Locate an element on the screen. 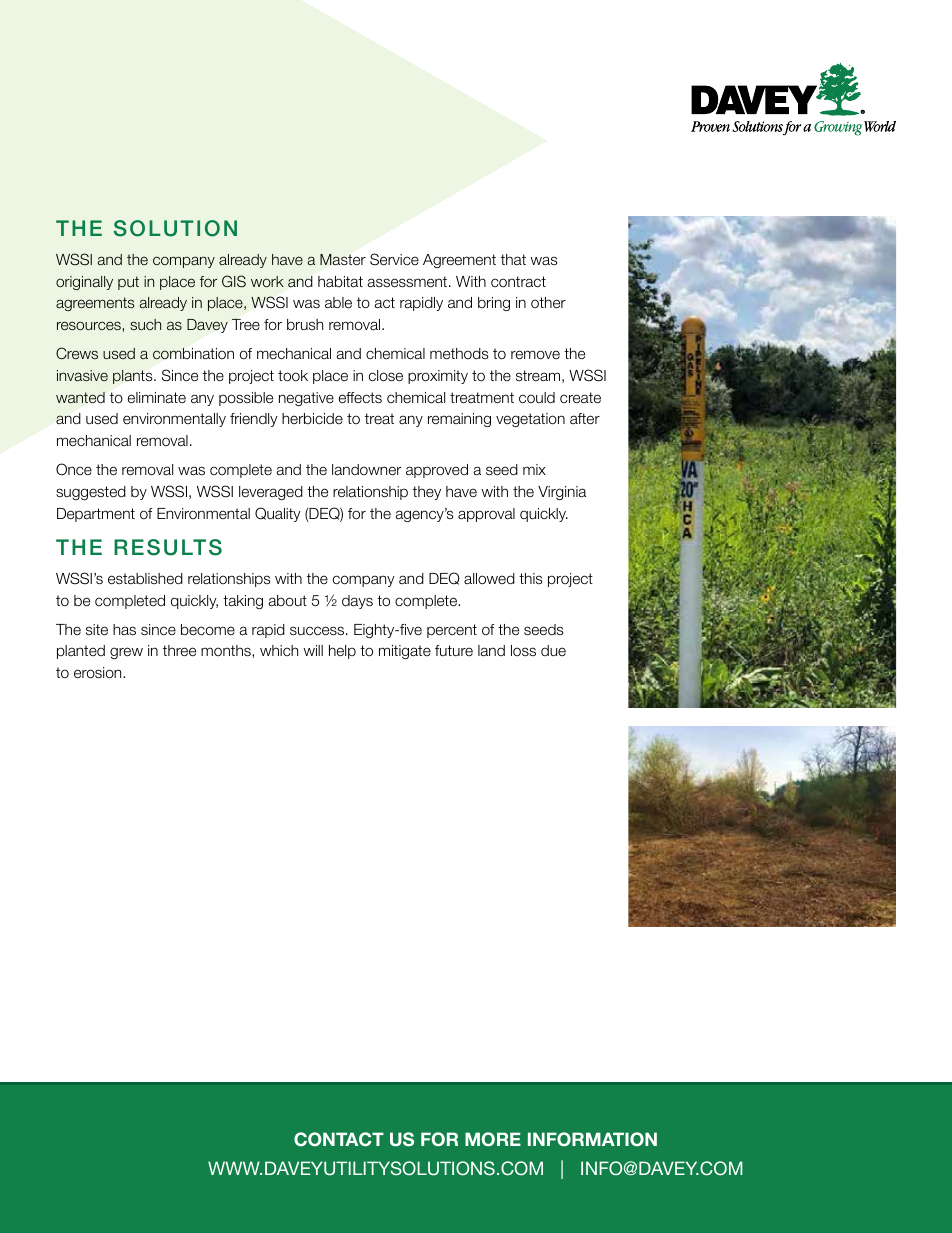  erosion is located at coordinates (99, 673).
